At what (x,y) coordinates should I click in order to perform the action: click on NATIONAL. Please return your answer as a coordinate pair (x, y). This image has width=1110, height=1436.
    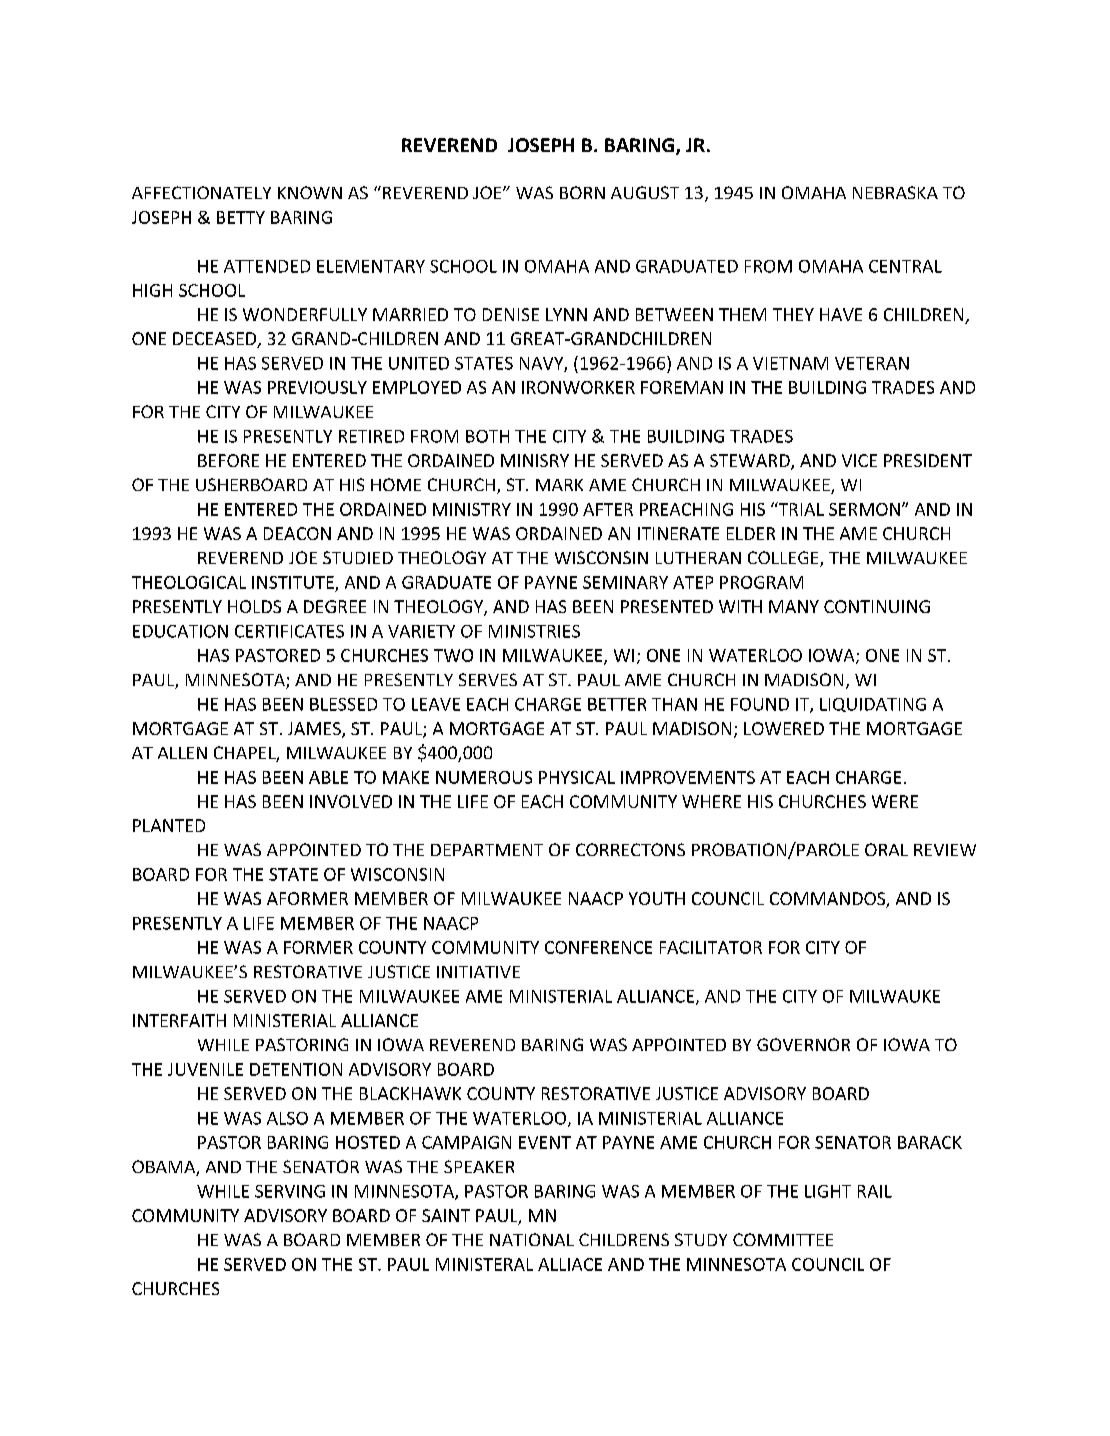
    Looking at the image, I should click on (532, 1239).
